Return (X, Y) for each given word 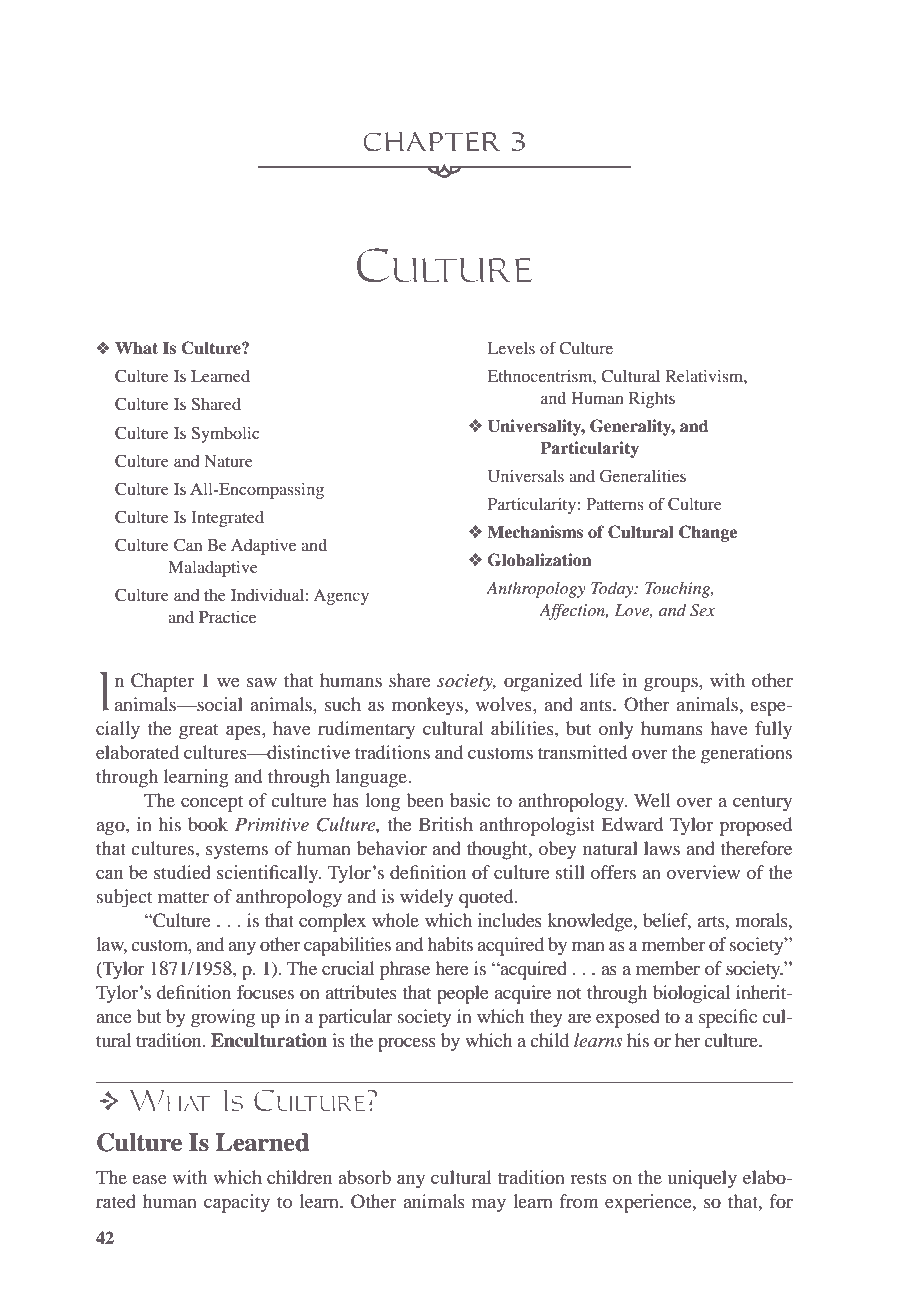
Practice (227, 617)
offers (613, 872)
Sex (702, 610)
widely (427, 898)
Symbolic (225, 435)
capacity (237, 1203)
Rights (652, 400)
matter (183, 897)
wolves (505, 704)
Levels (511, 348)
